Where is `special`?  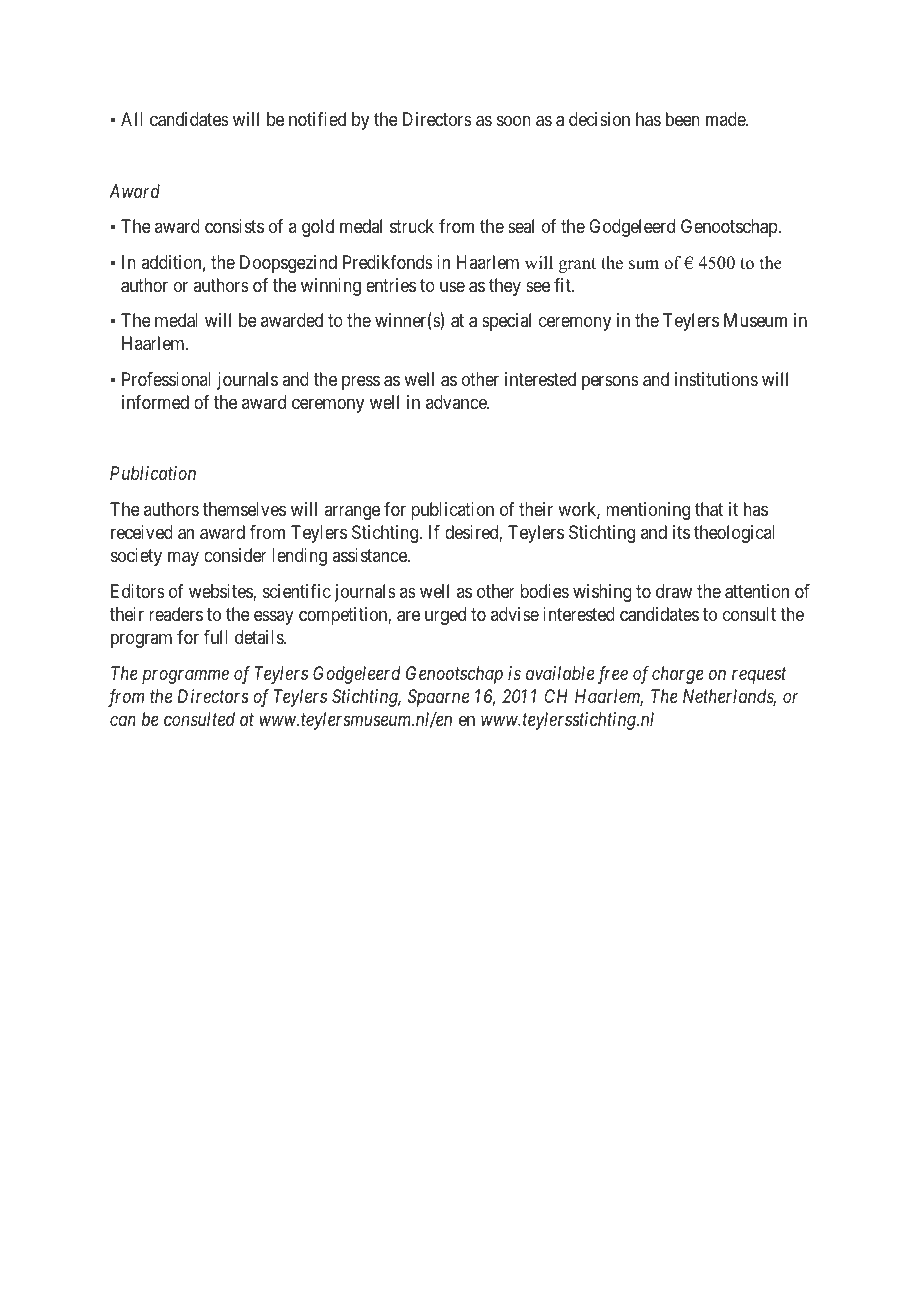
special is located at coordinates (506, 322).
